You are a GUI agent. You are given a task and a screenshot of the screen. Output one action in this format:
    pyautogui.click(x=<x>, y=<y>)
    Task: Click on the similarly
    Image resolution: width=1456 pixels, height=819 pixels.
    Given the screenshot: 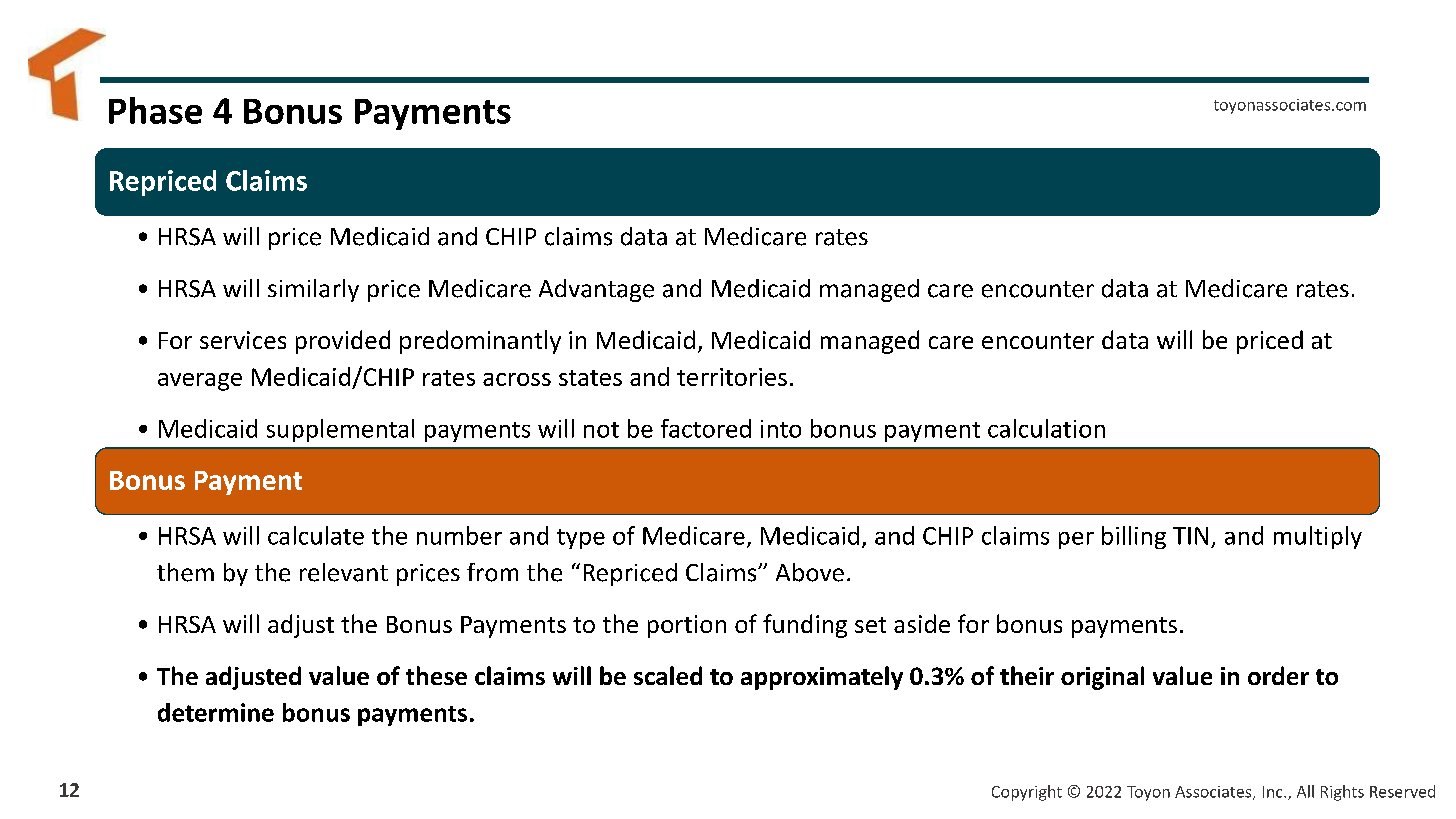 What is the action you would take?
    pyautogui.click(x=313, y=290)
